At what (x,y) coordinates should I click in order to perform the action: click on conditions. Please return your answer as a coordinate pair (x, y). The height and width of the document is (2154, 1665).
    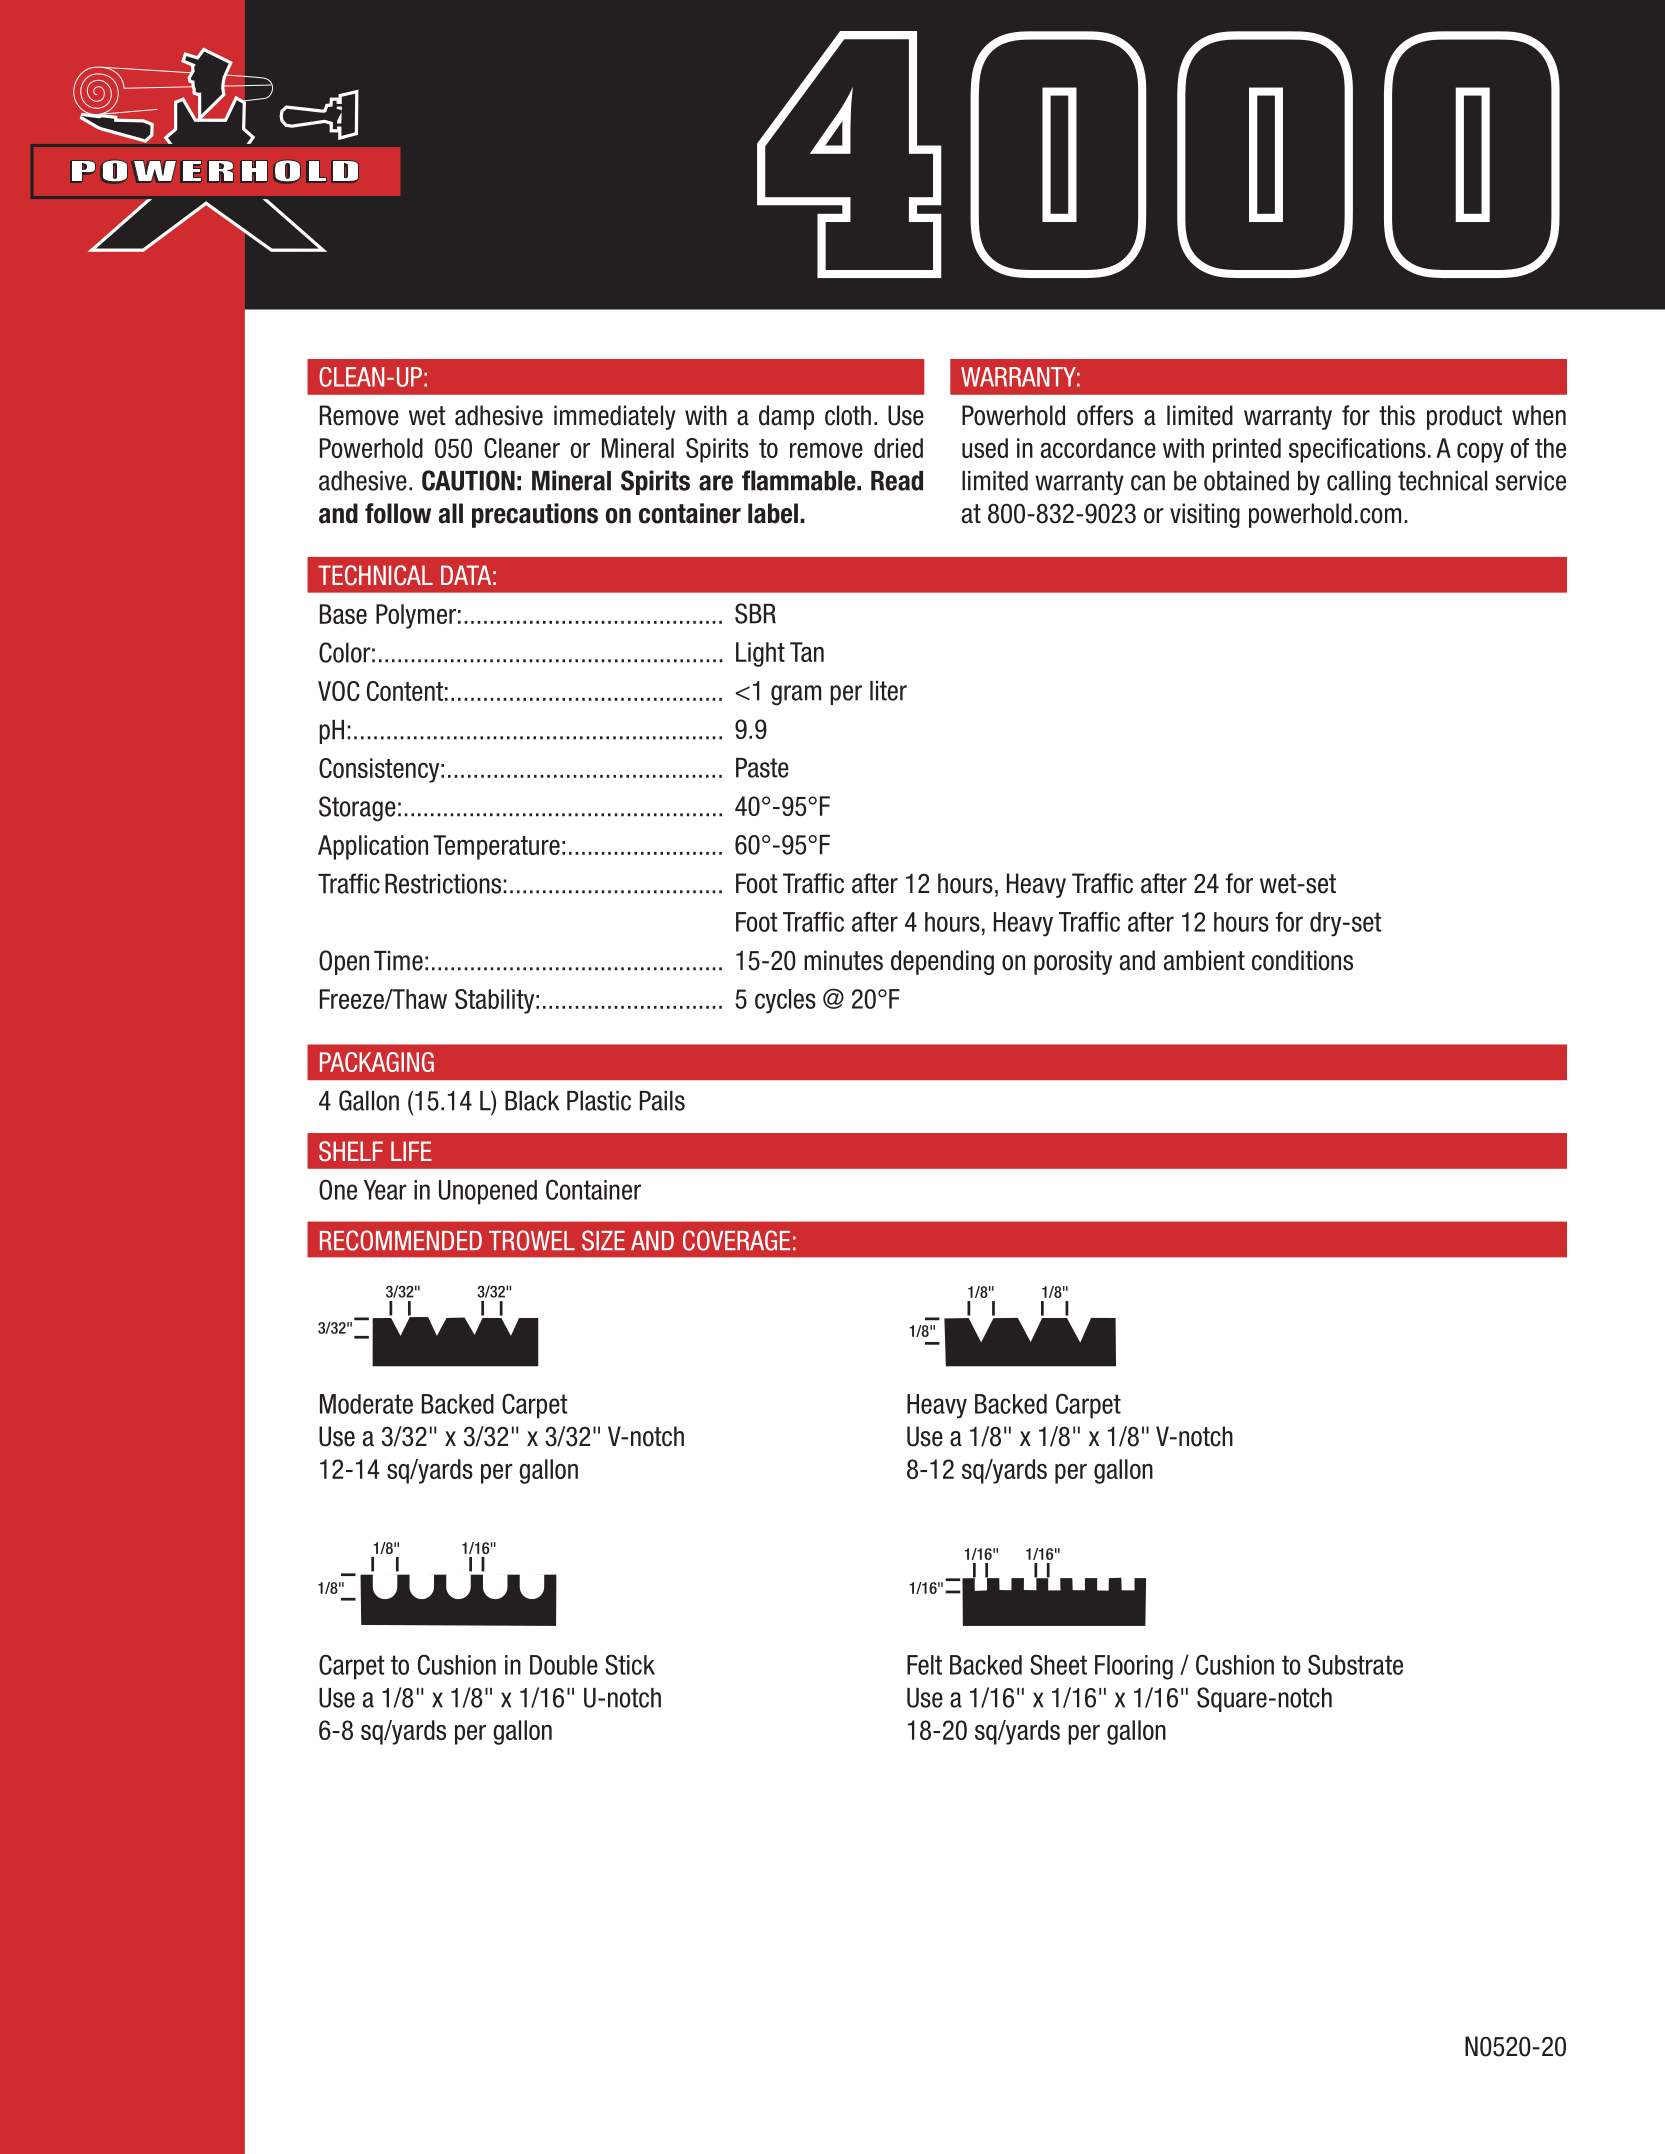
    Looking at the image, I should click on (1302, 960).
